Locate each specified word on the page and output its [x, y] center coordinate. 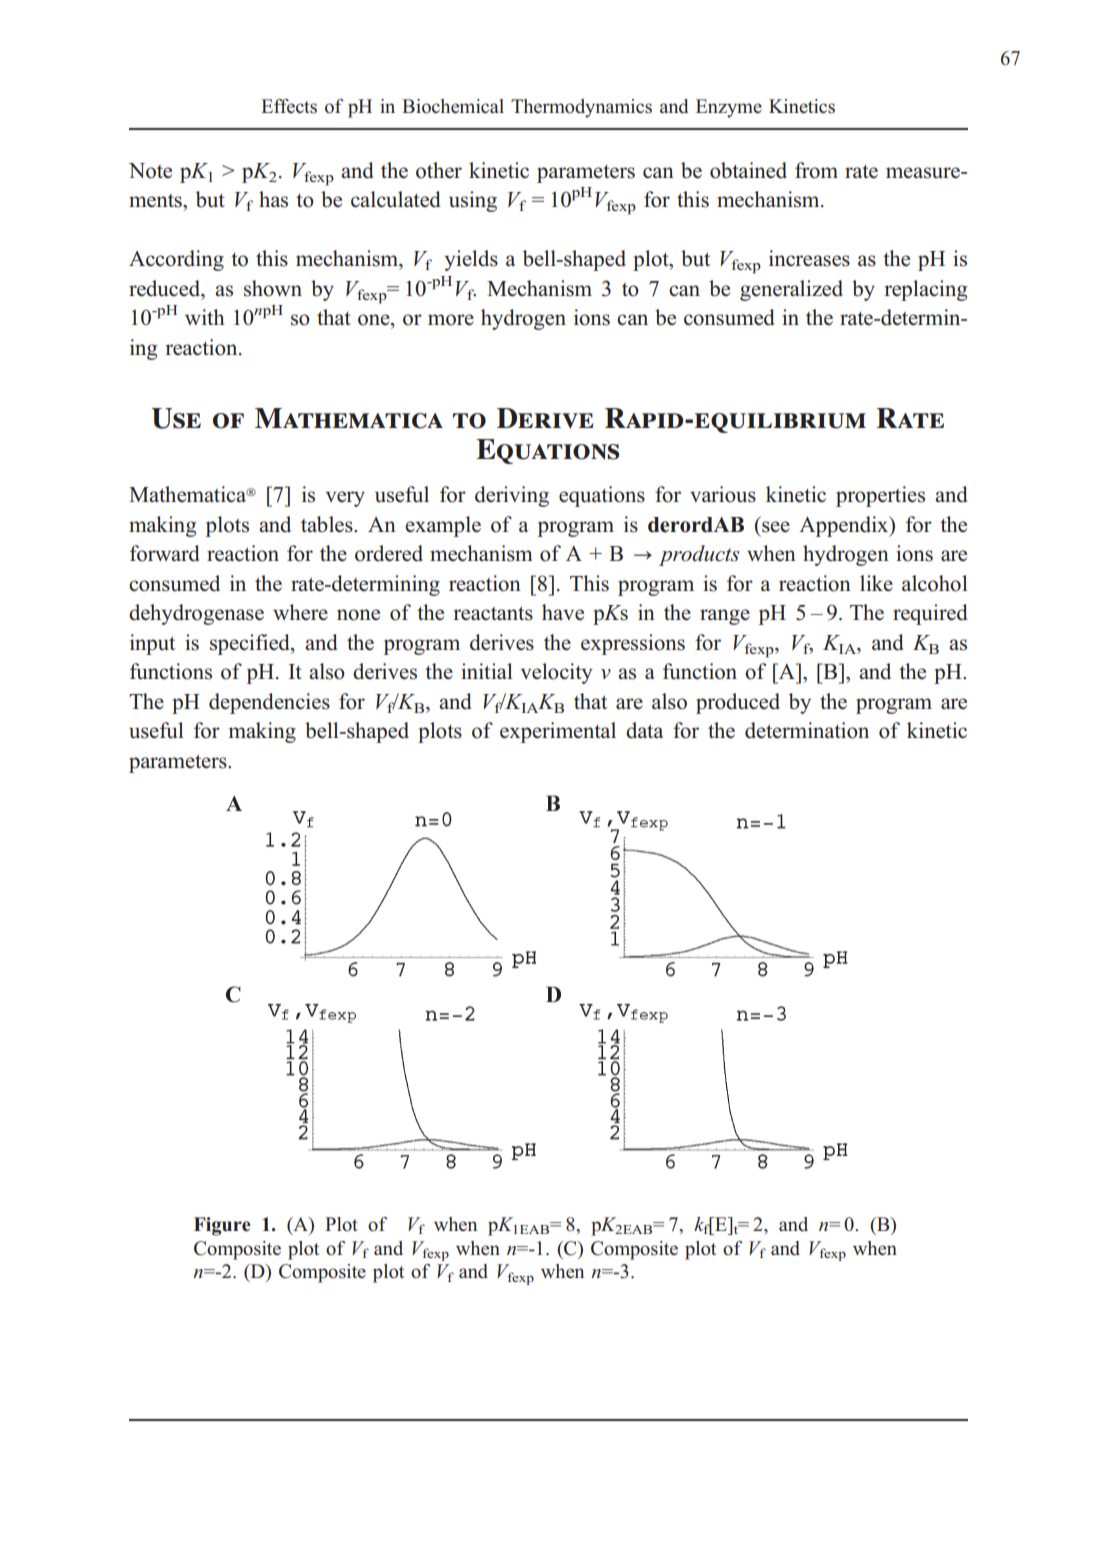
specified [251, 644]
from [816, 170]
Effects [289, 106]
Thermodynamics [581, 108]
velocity [557, 673]
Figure [222, 1226]
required [930, 614]
